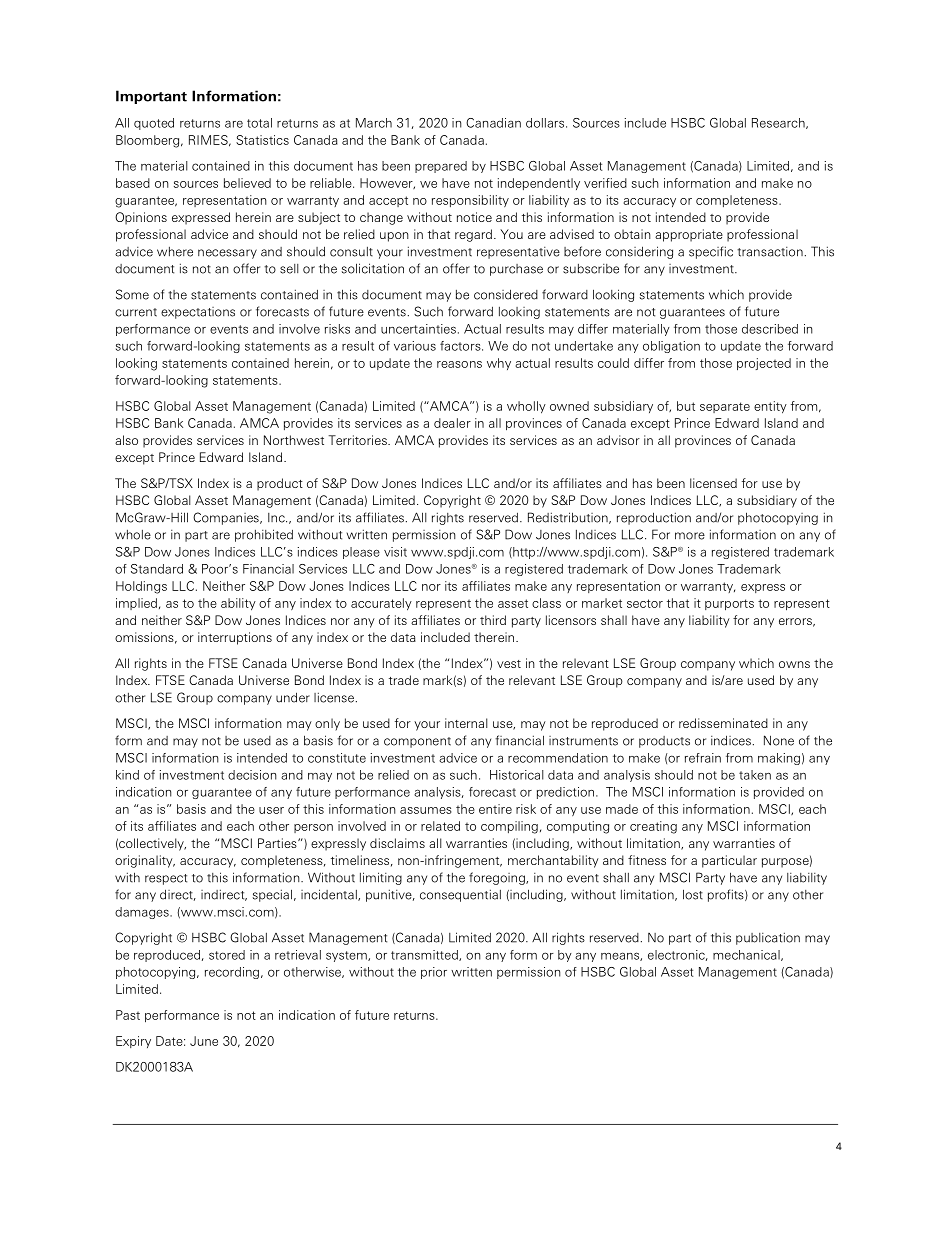 The image size is (952, 1233). What do you see at coordinates (452, 423) in the page?
I see `dealer` at bounding box center [452, 423].
